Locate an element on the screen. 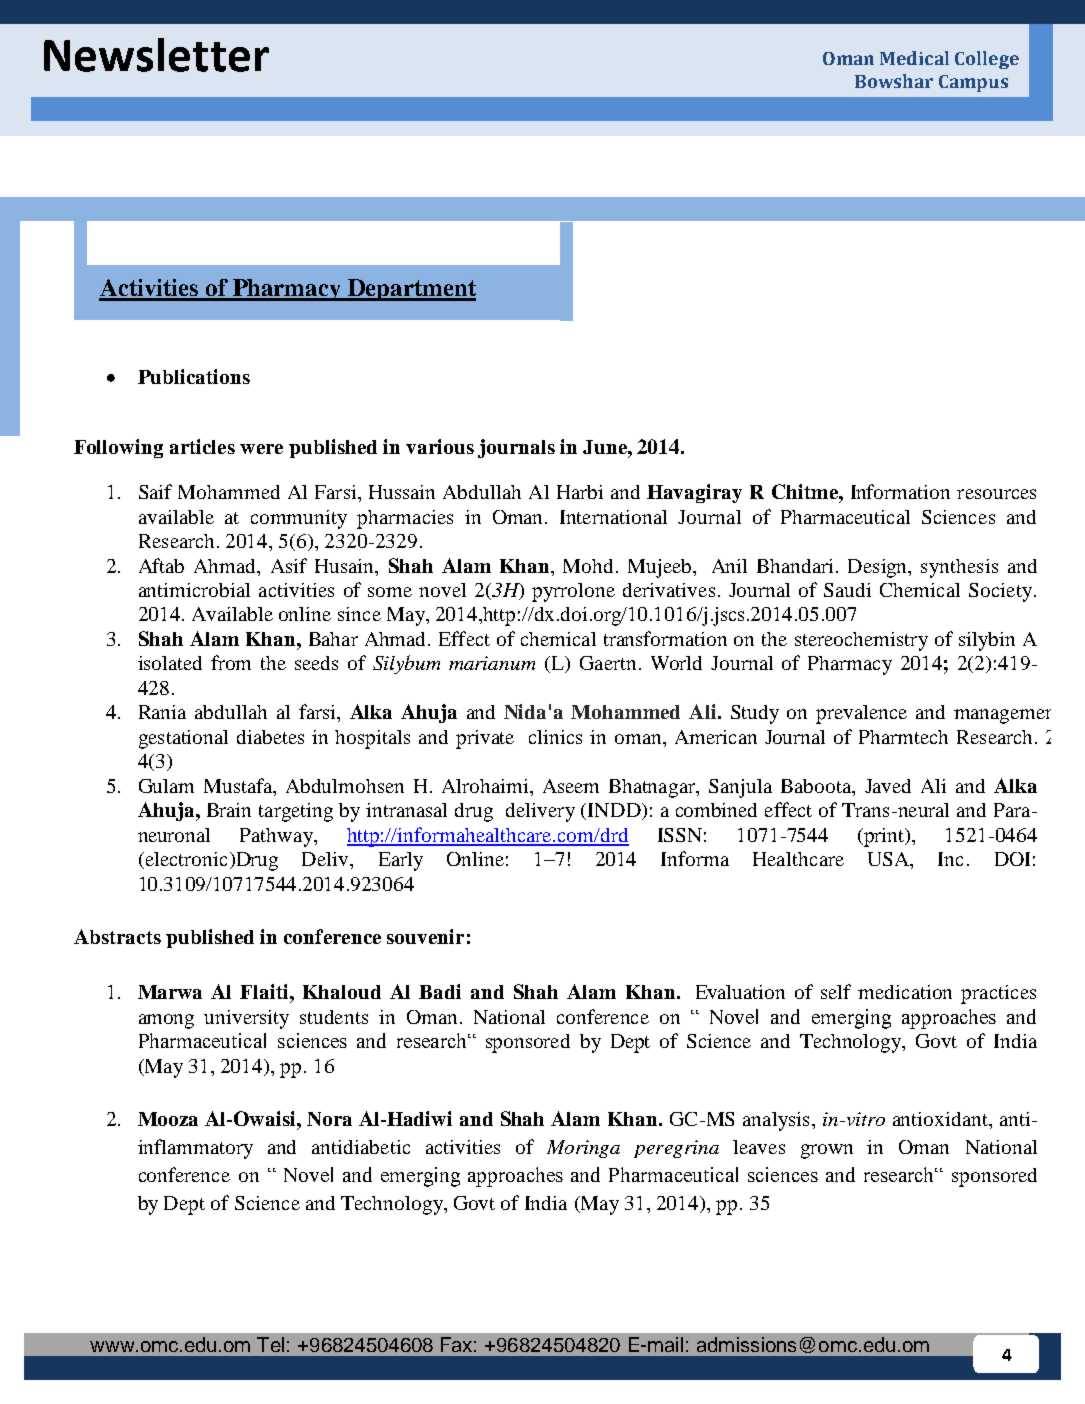 The height and width of the screenshot is (1404, 1085). prevalence is located at coordinates (861, 714).
